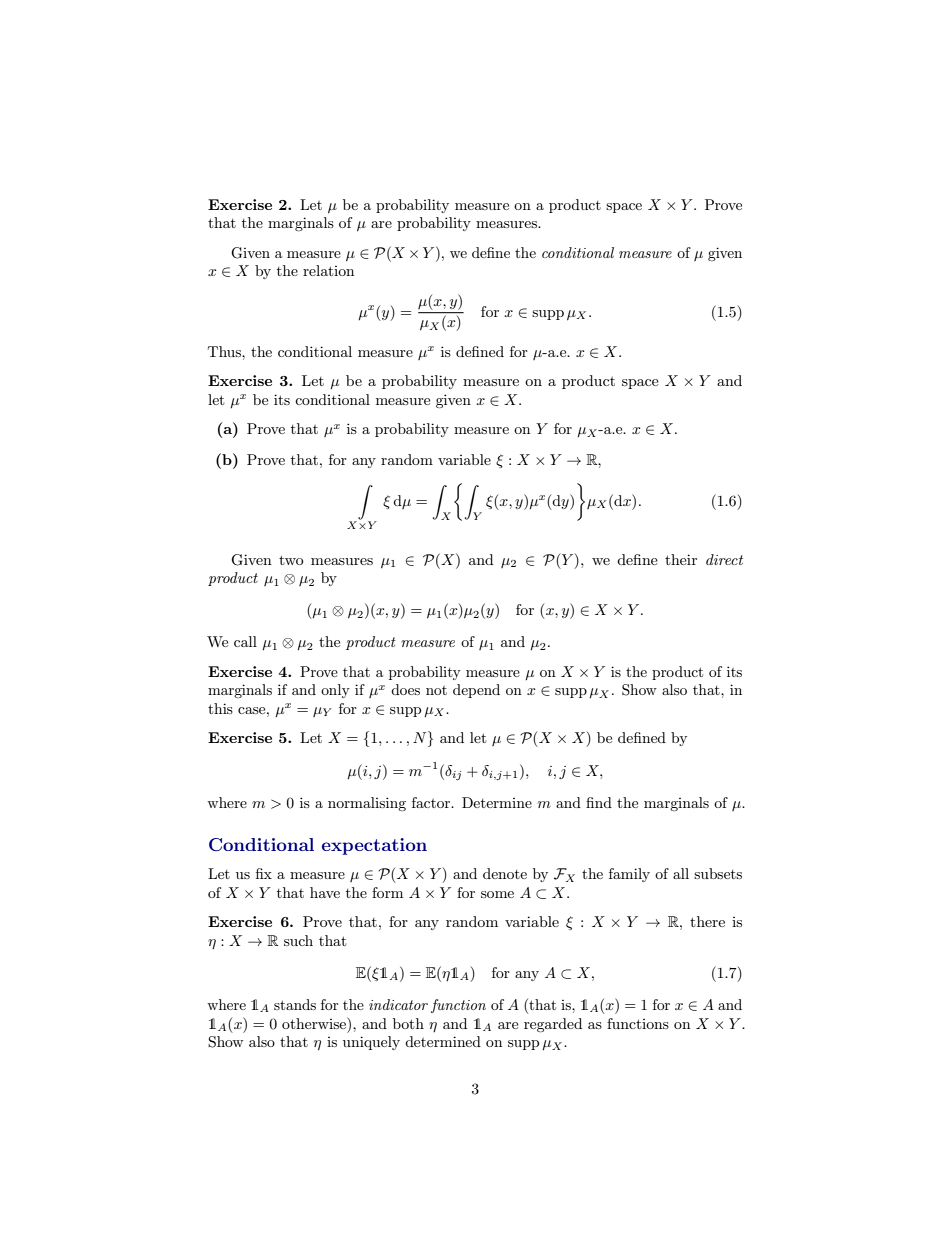 This page has width=952, height=1233. I want to click on find, so click(599, 802).
